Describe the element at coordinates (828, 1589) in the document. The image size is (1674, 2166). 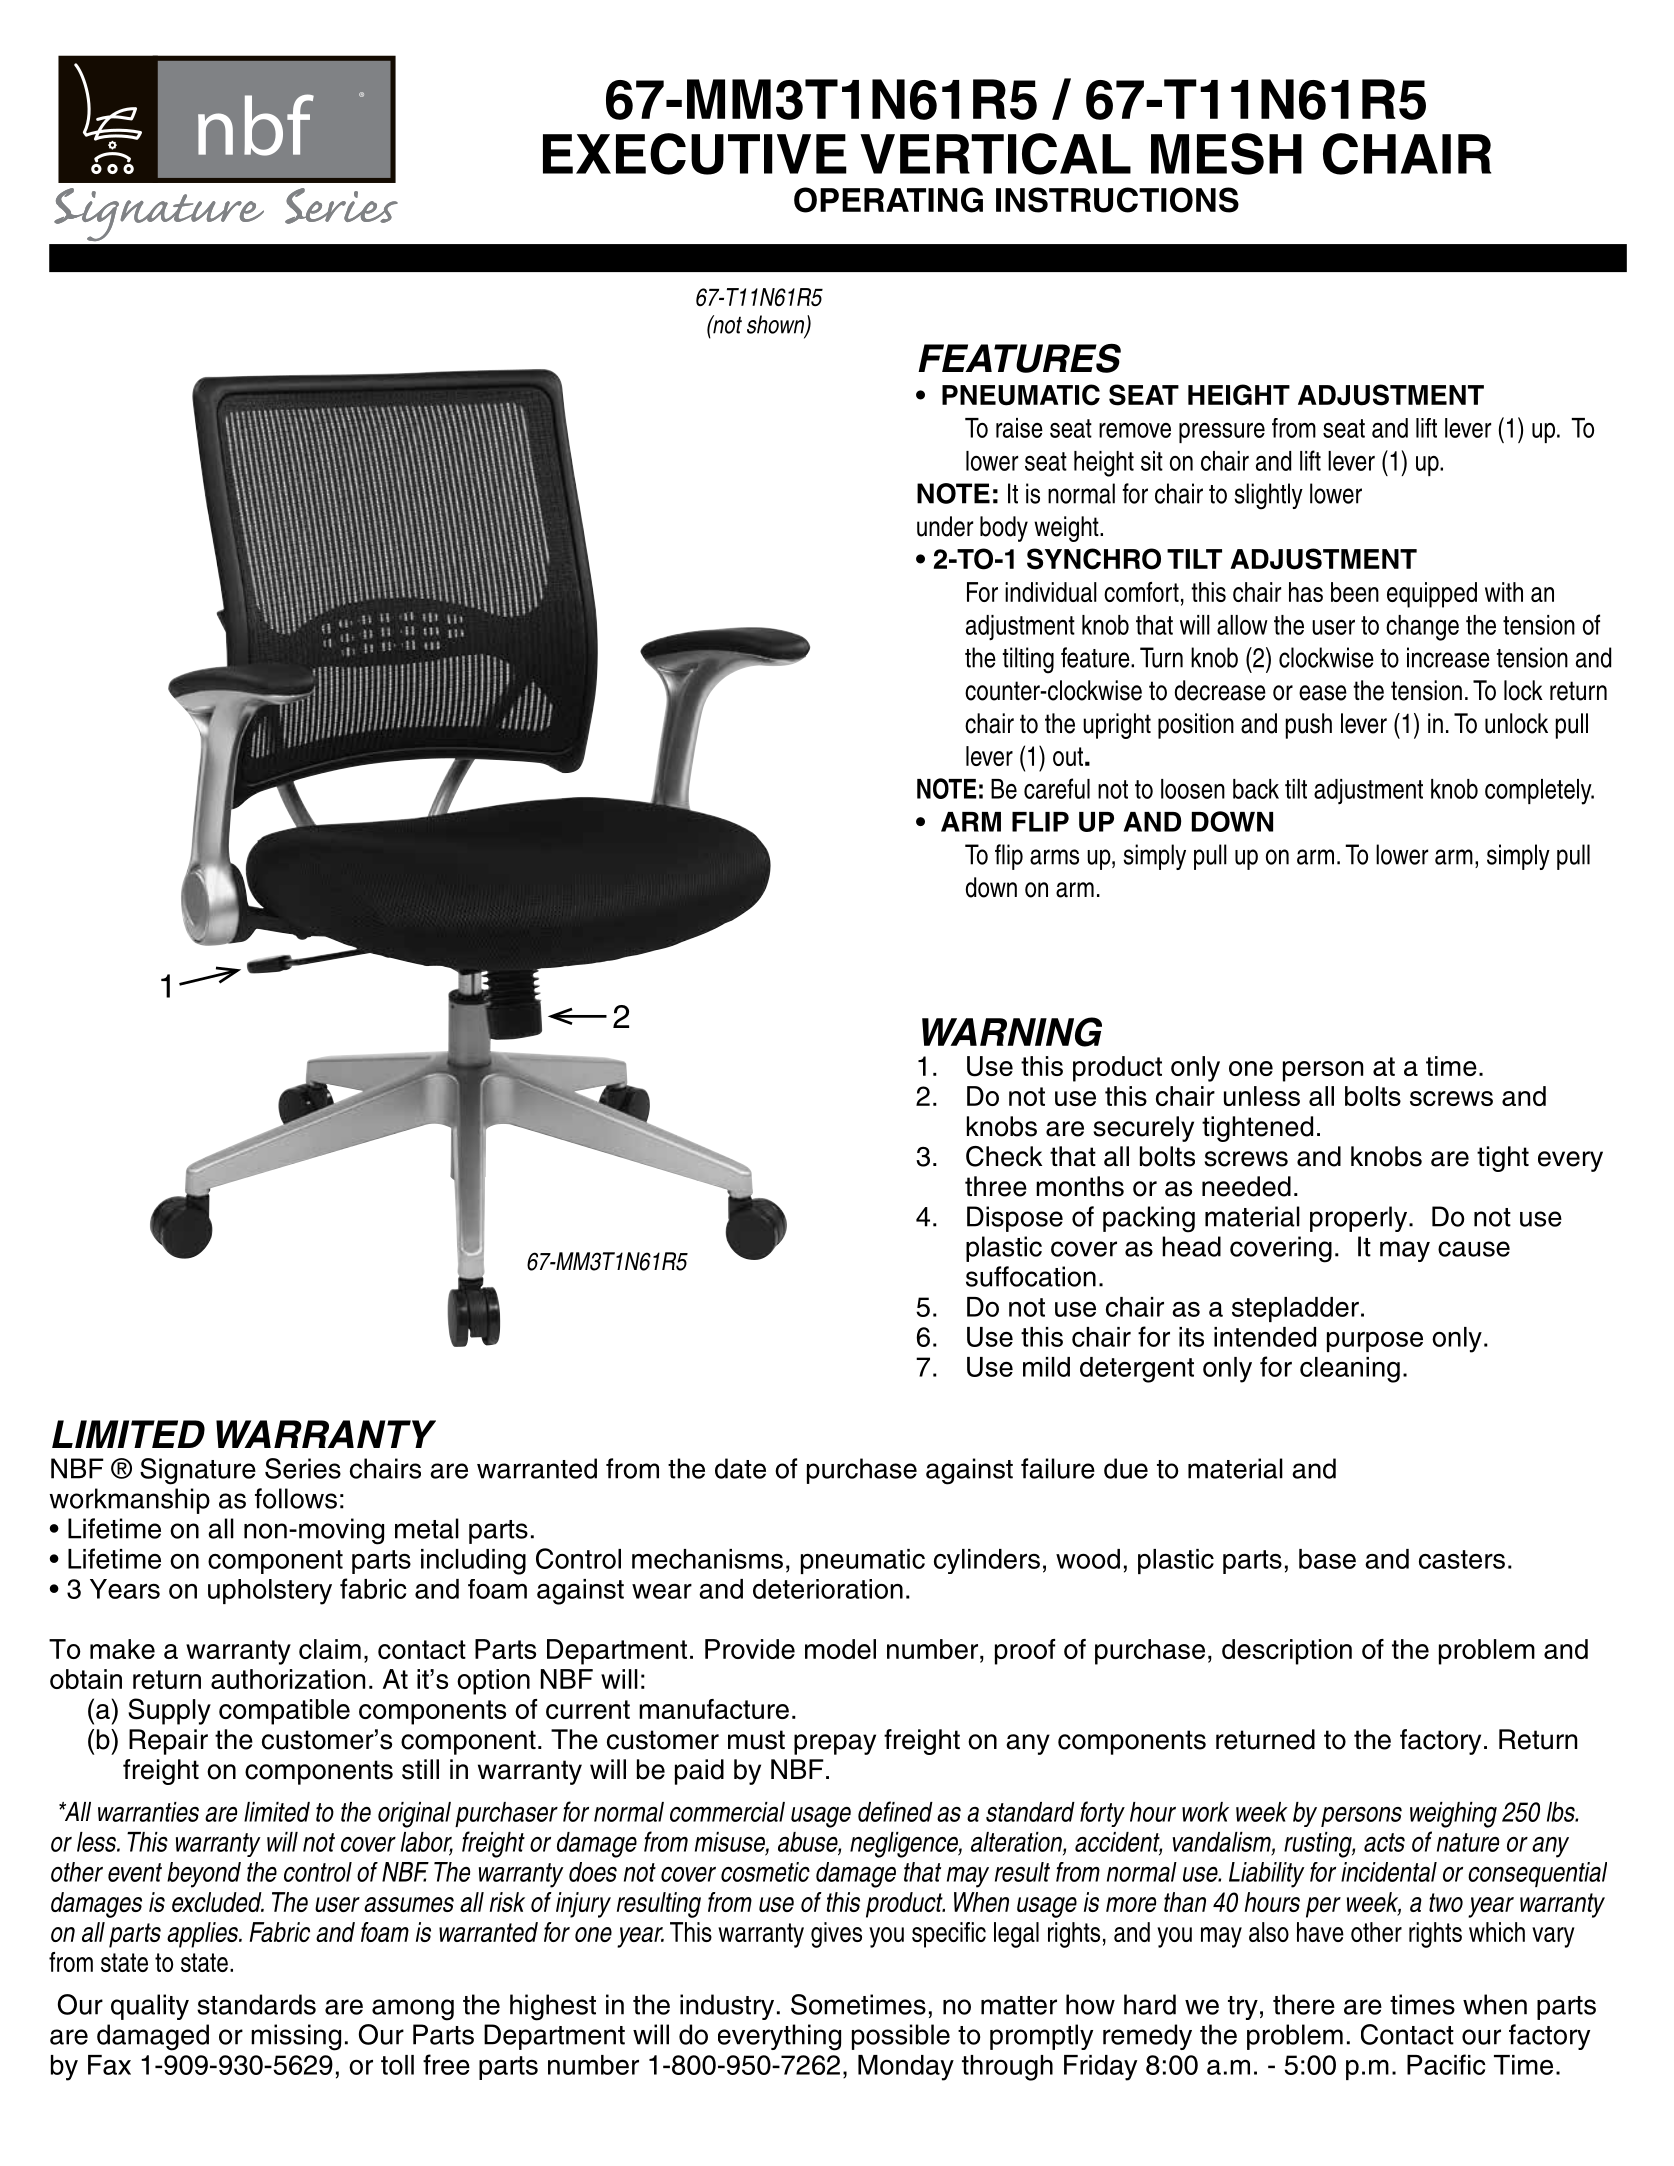
I see `deterioration` at that location.
